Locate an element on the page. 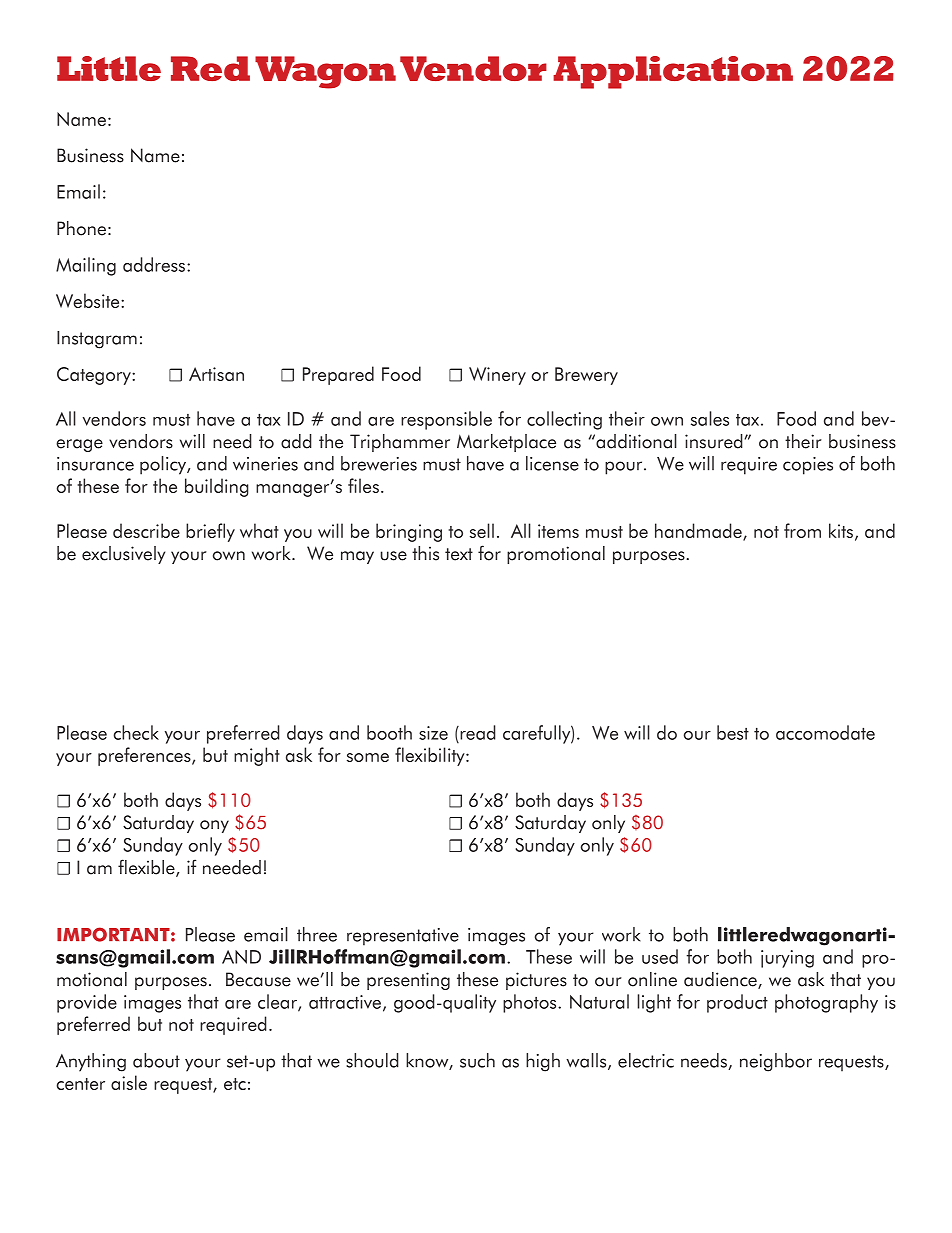 This document has height=1233, width=952. exclusively is located at coordinates (123, 555).
